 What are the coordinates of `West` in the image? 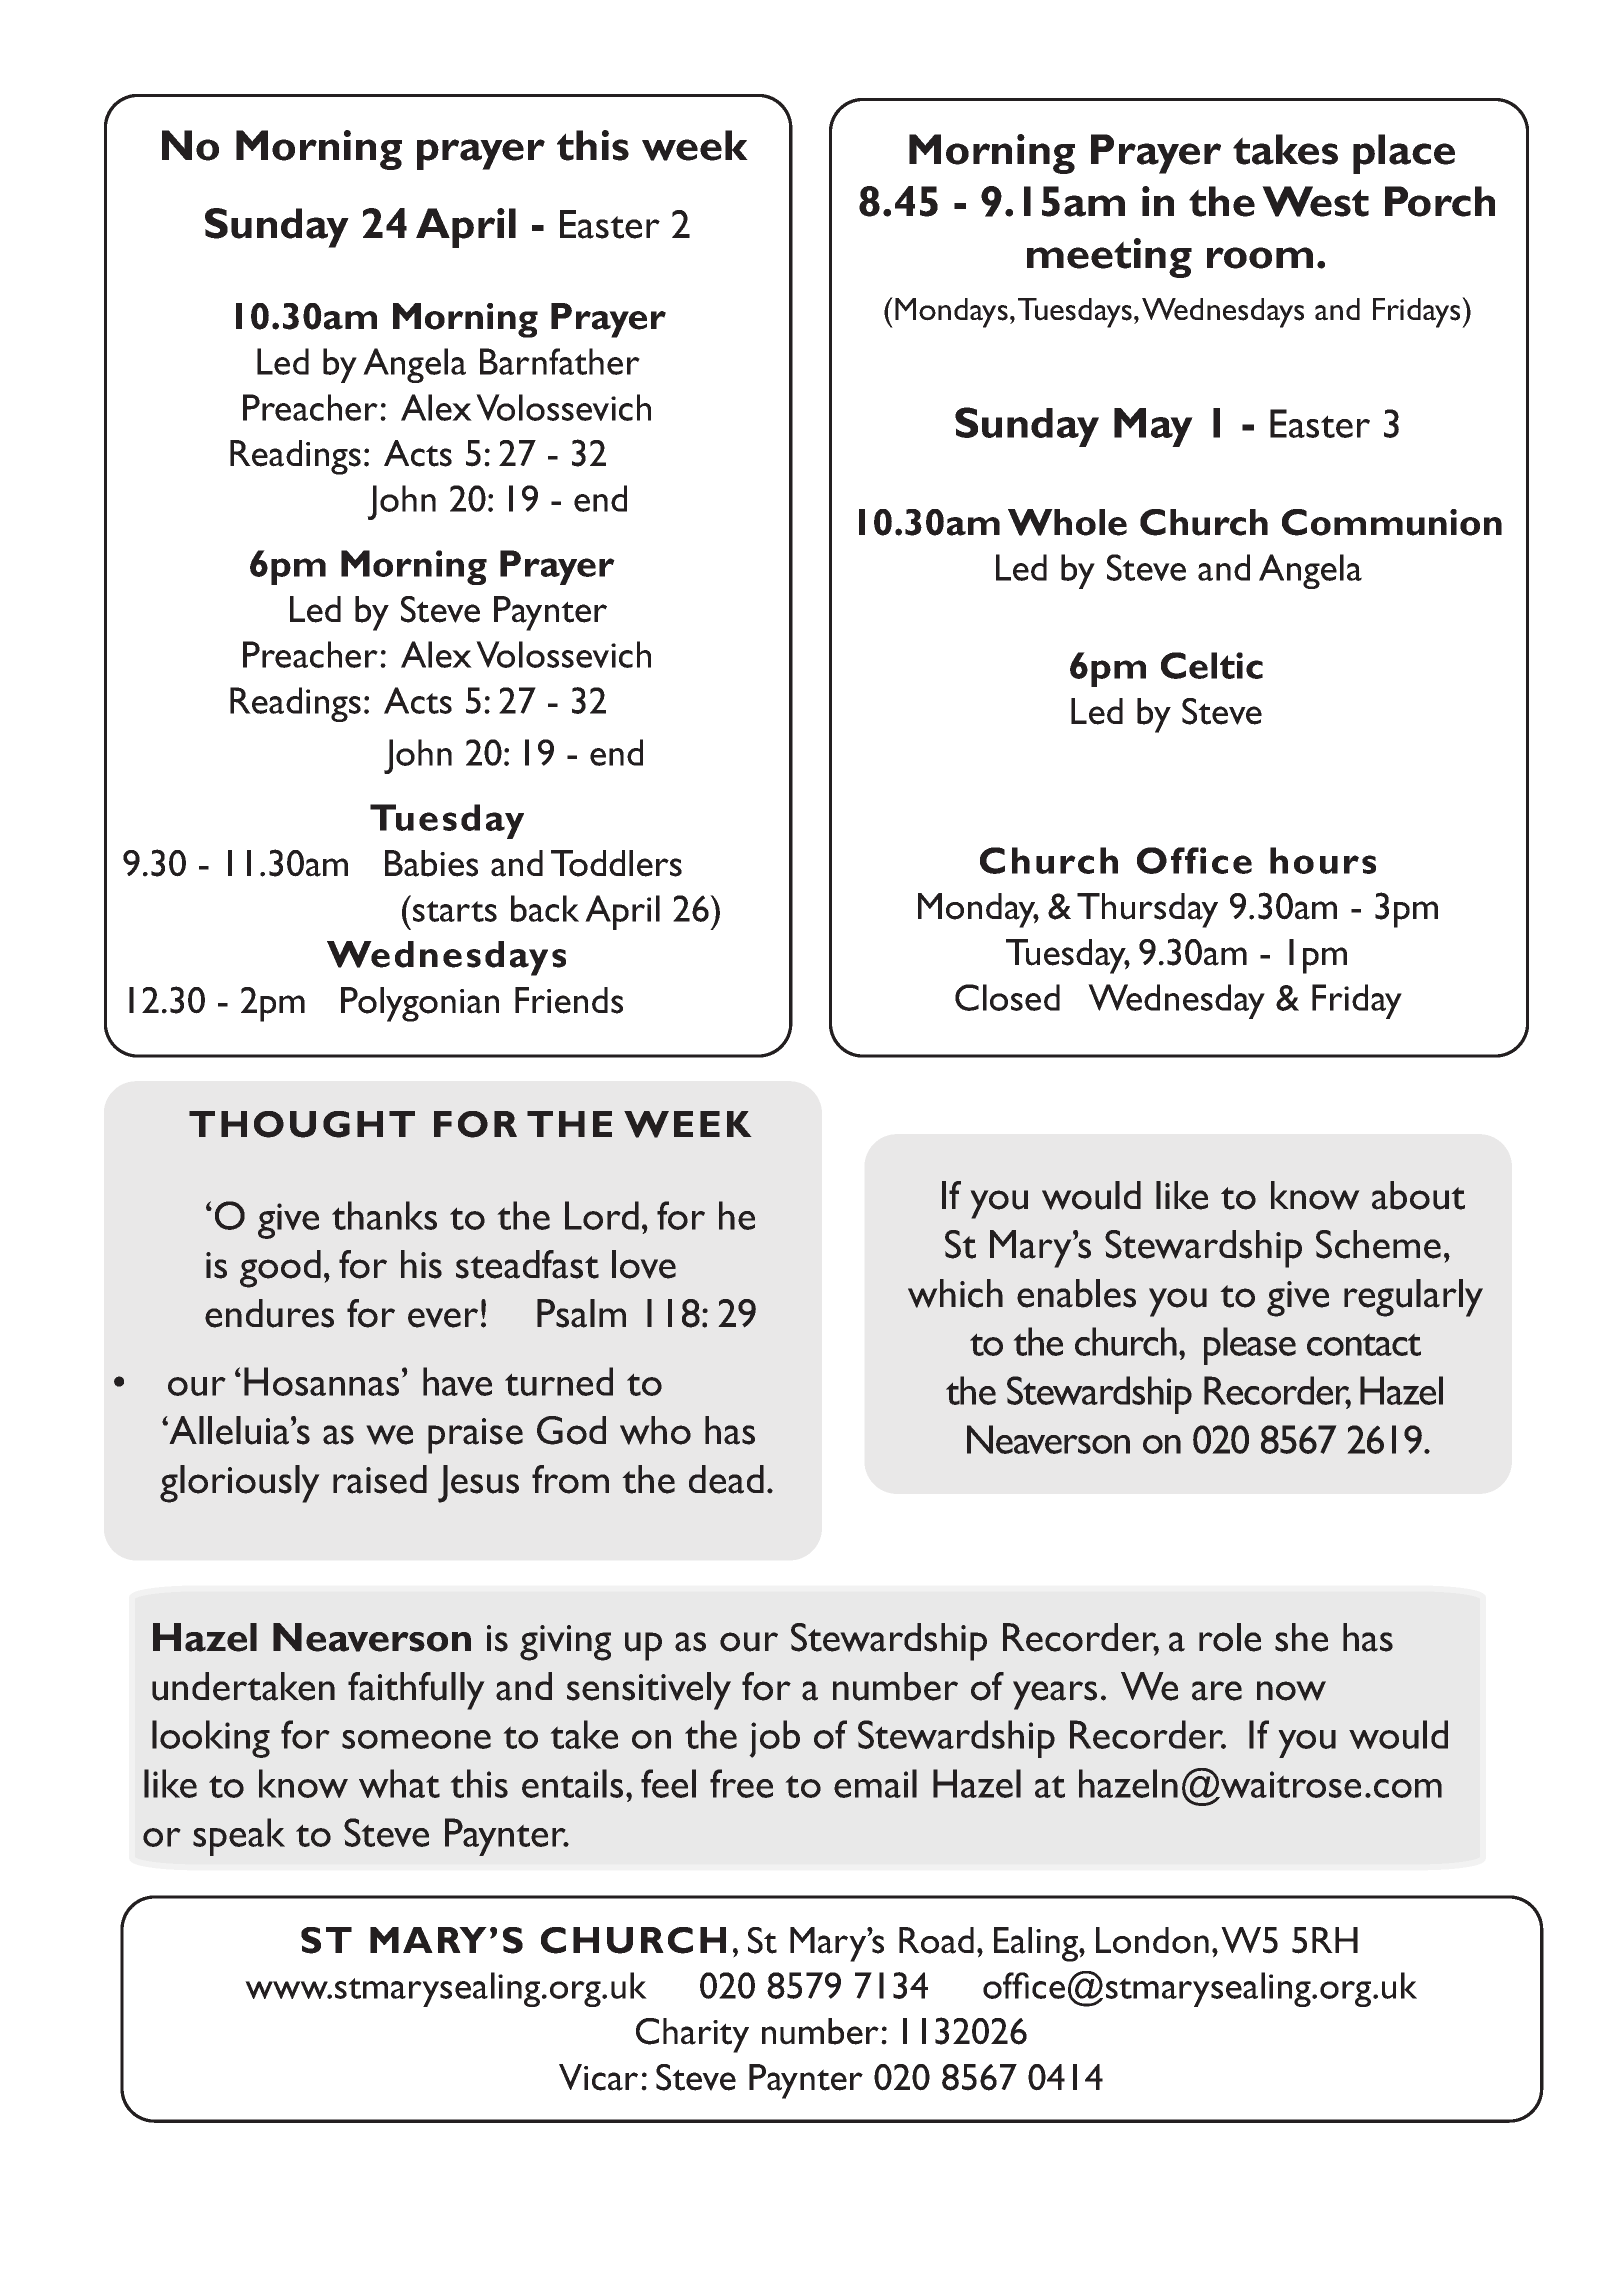 It's located at (1315, 201).
